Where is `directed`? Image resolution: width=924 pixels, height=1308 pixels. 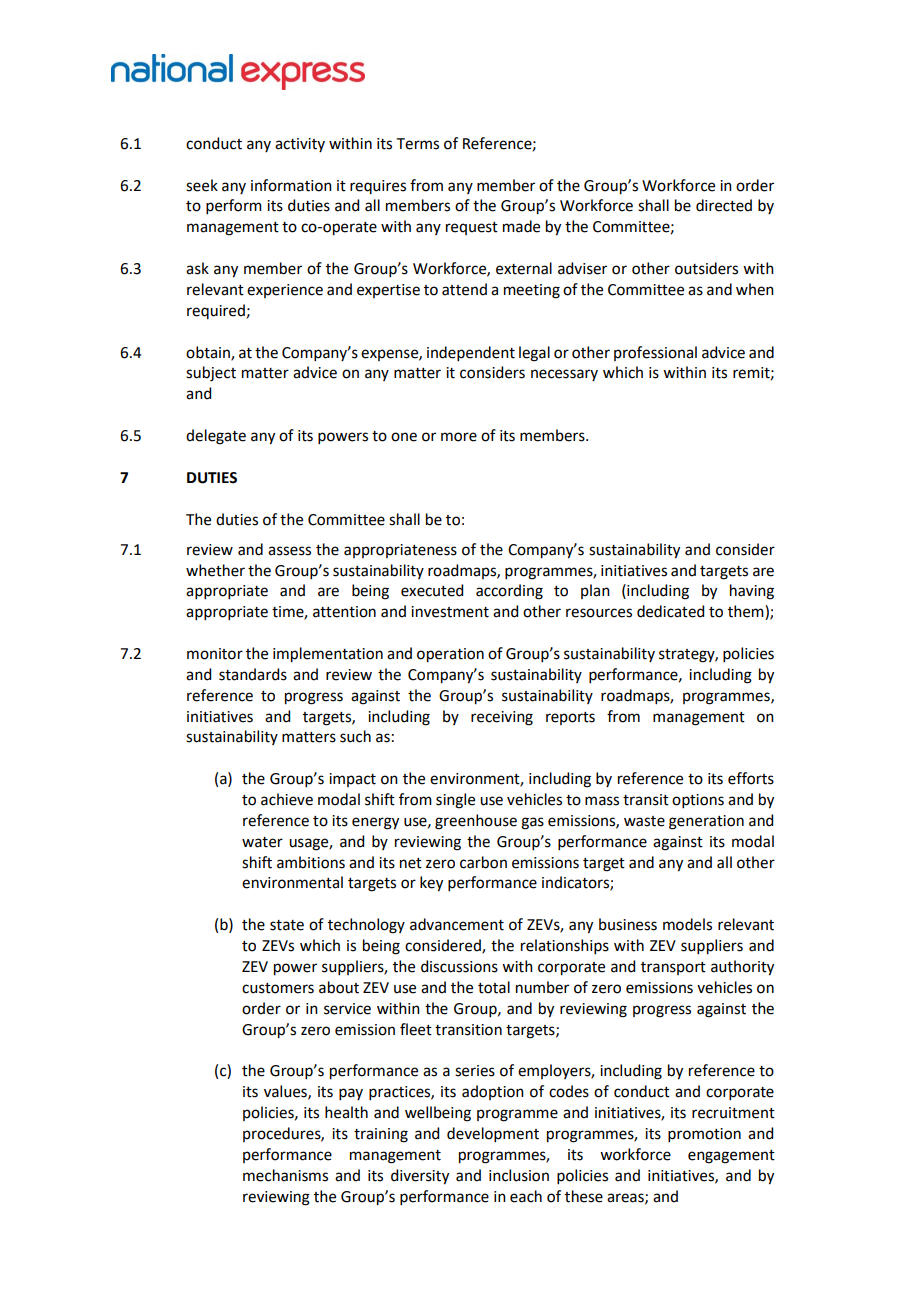 directed is located at coordinates (724, 205).
